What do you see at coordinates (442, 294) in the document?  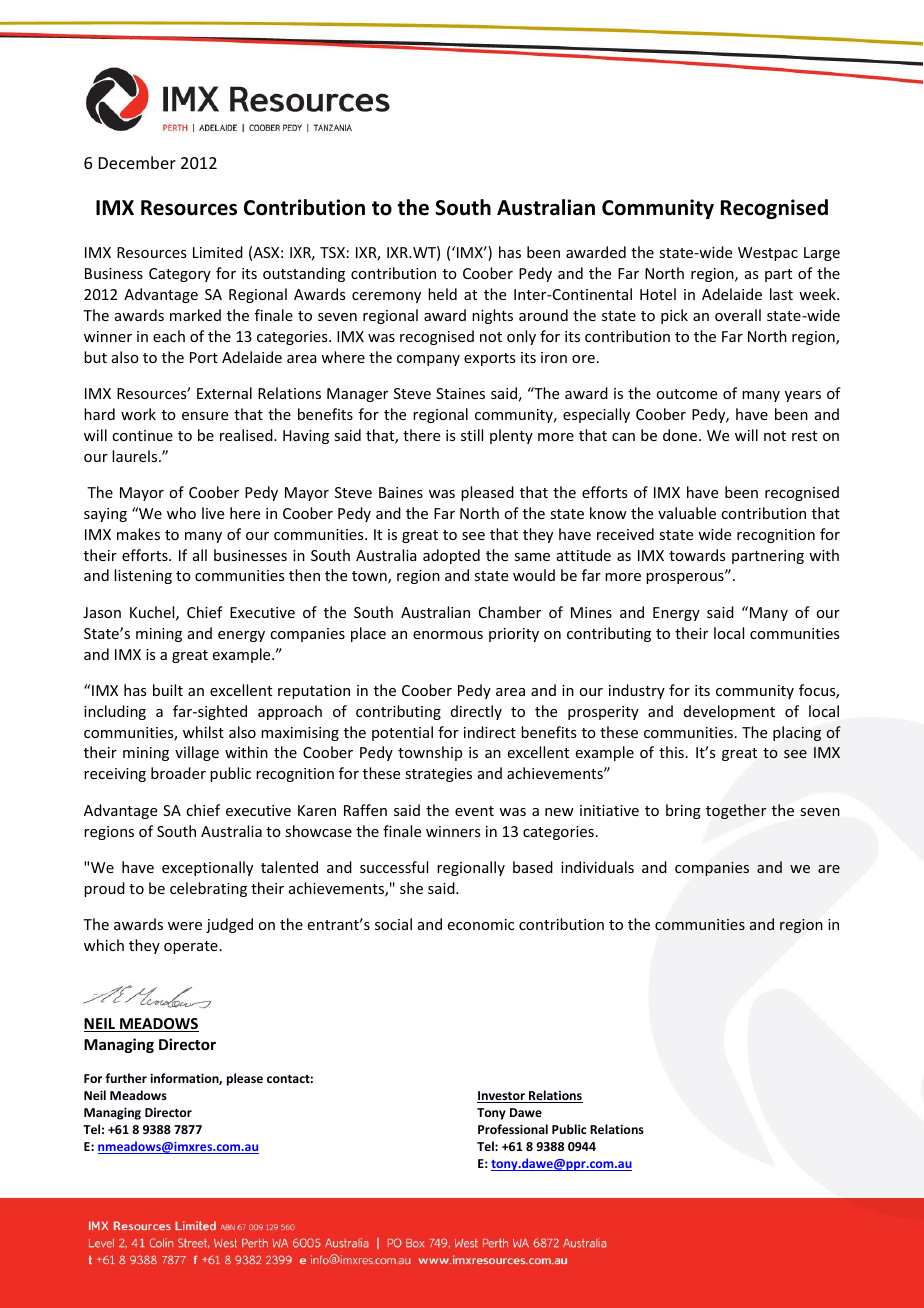 I see `held` at bounding box center [442, 294].
